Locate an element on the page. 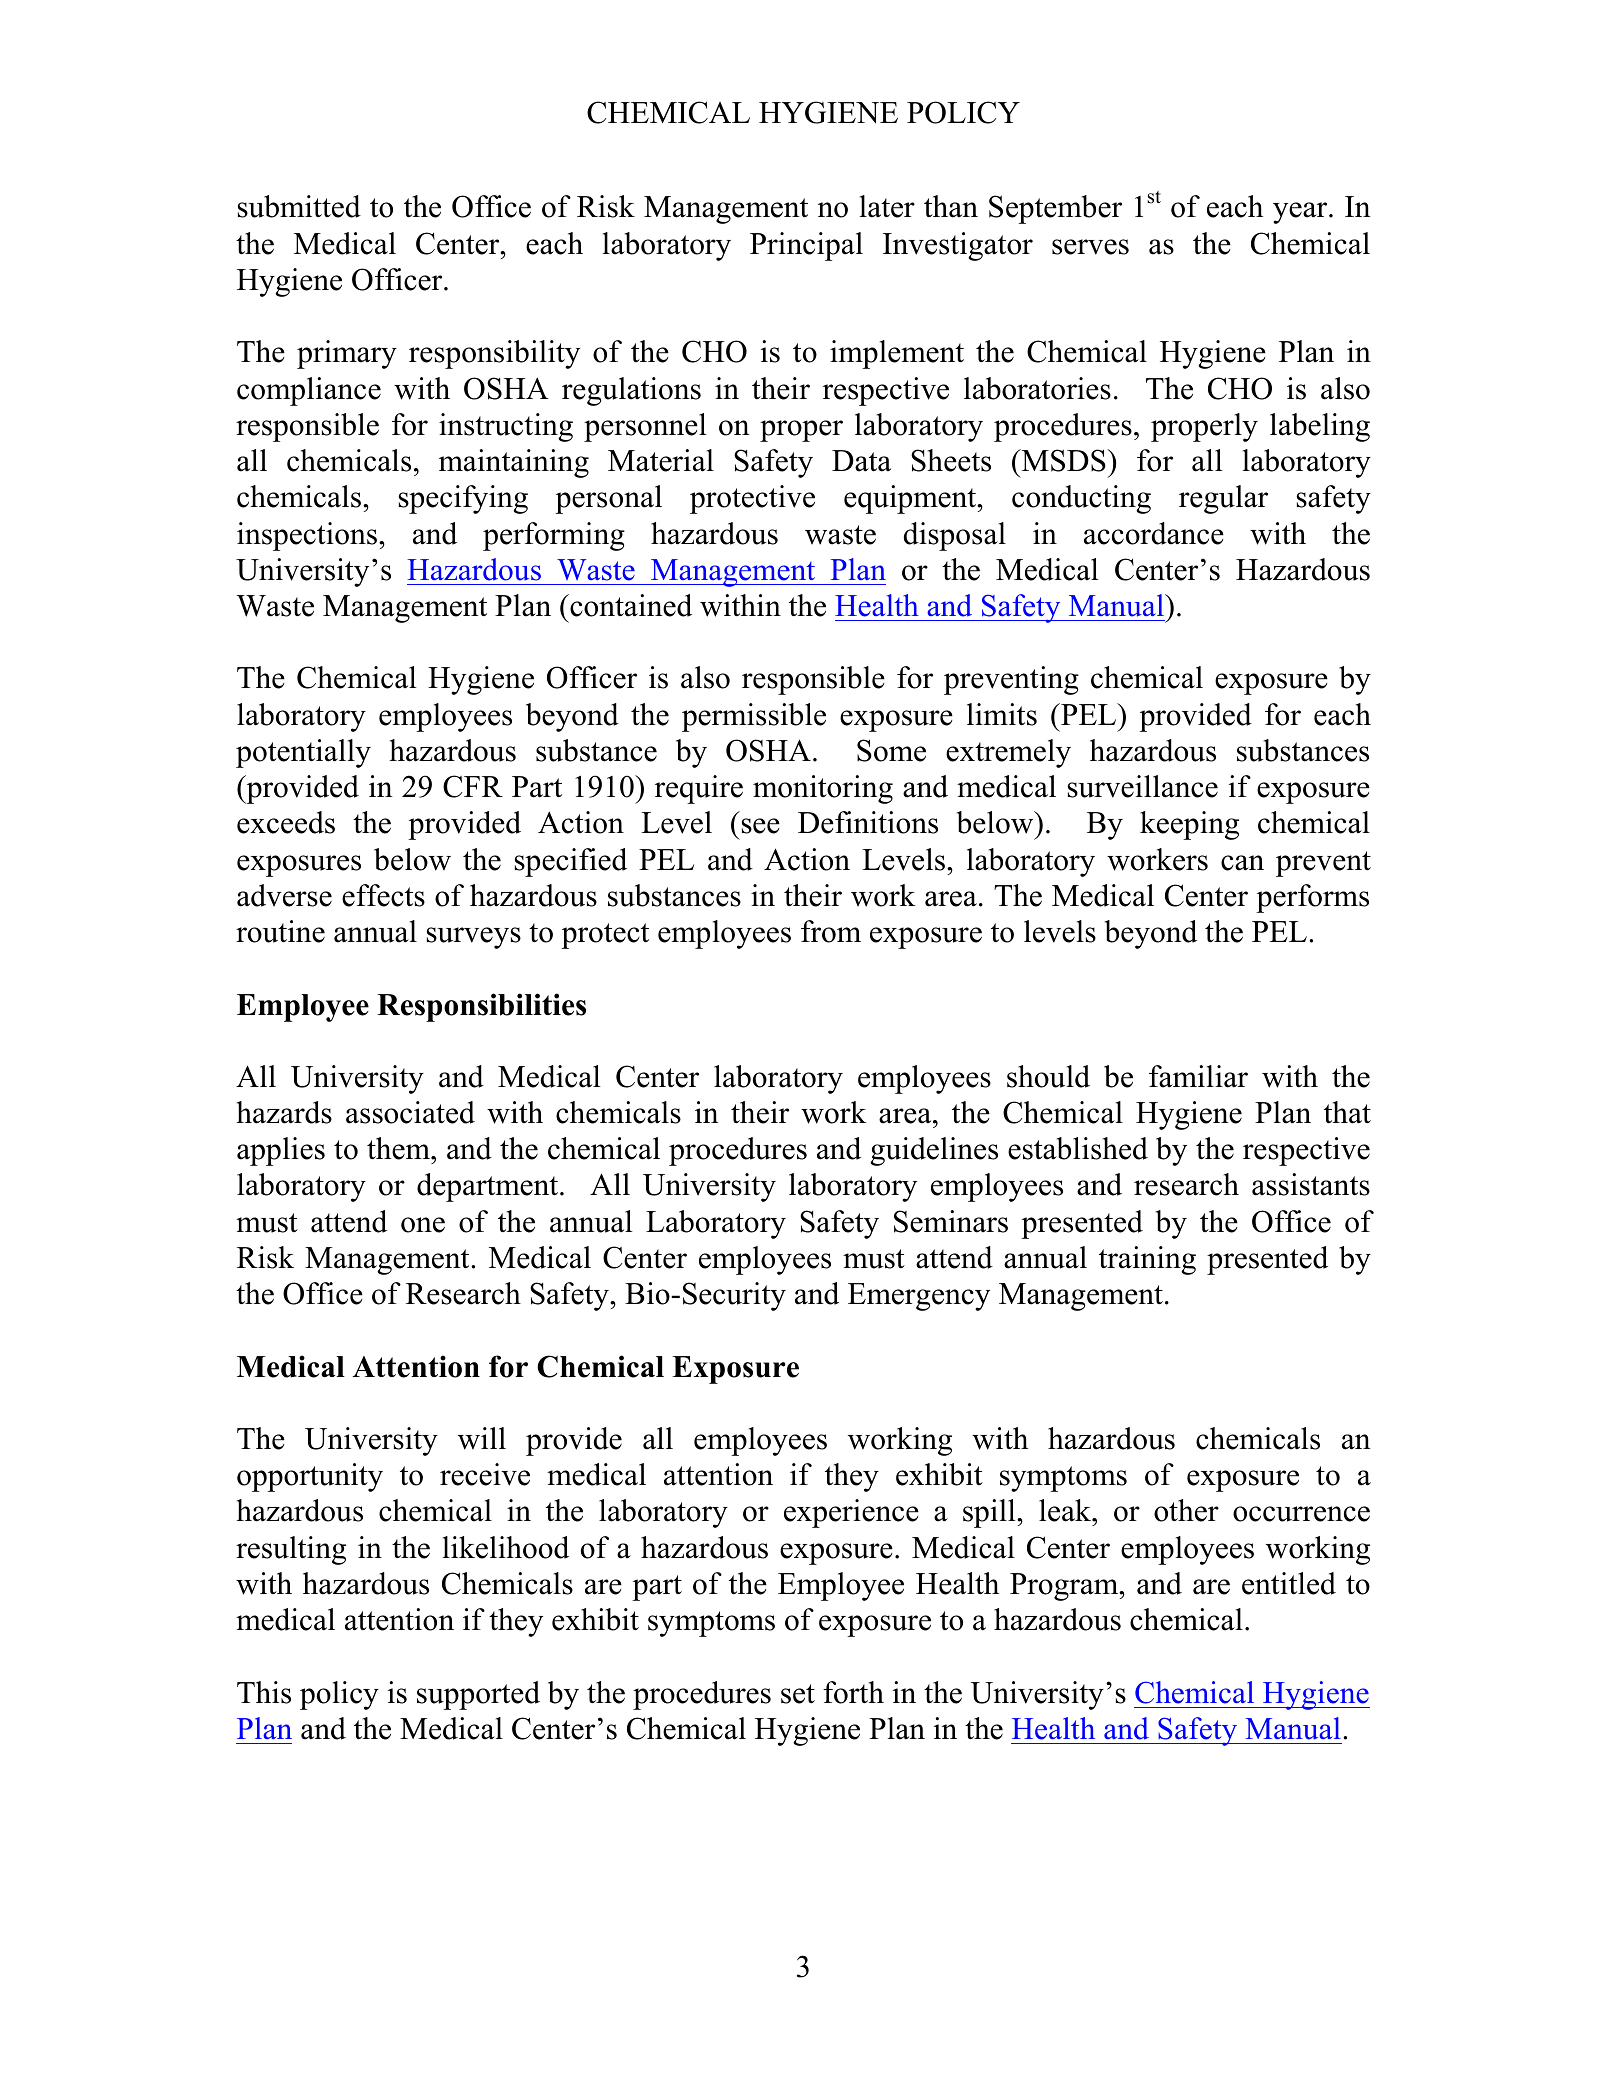 This image has height=2079, width=1607. from is located at coordinates (831, 931).
